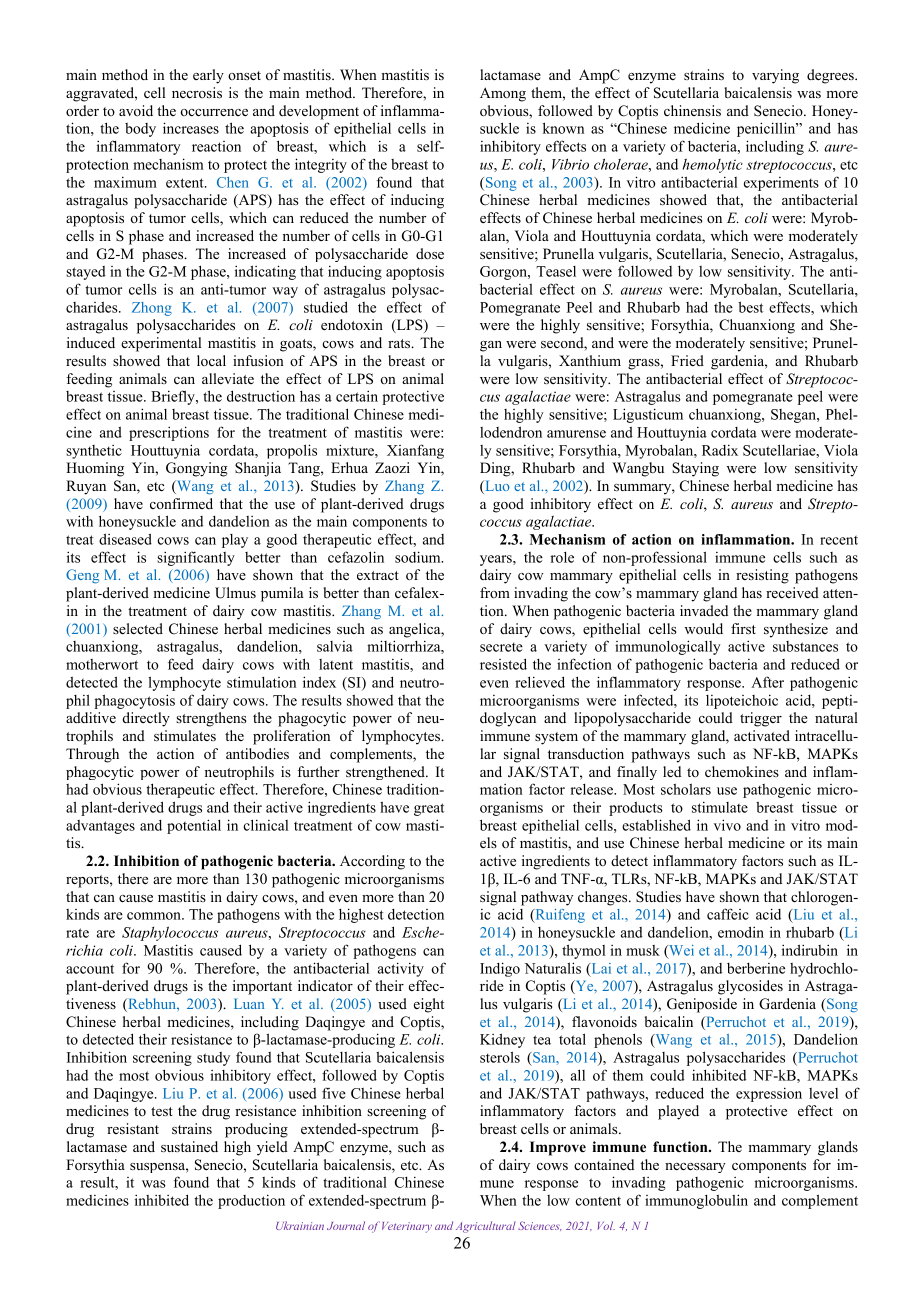  I want to click on varying, so click(775, 76).
